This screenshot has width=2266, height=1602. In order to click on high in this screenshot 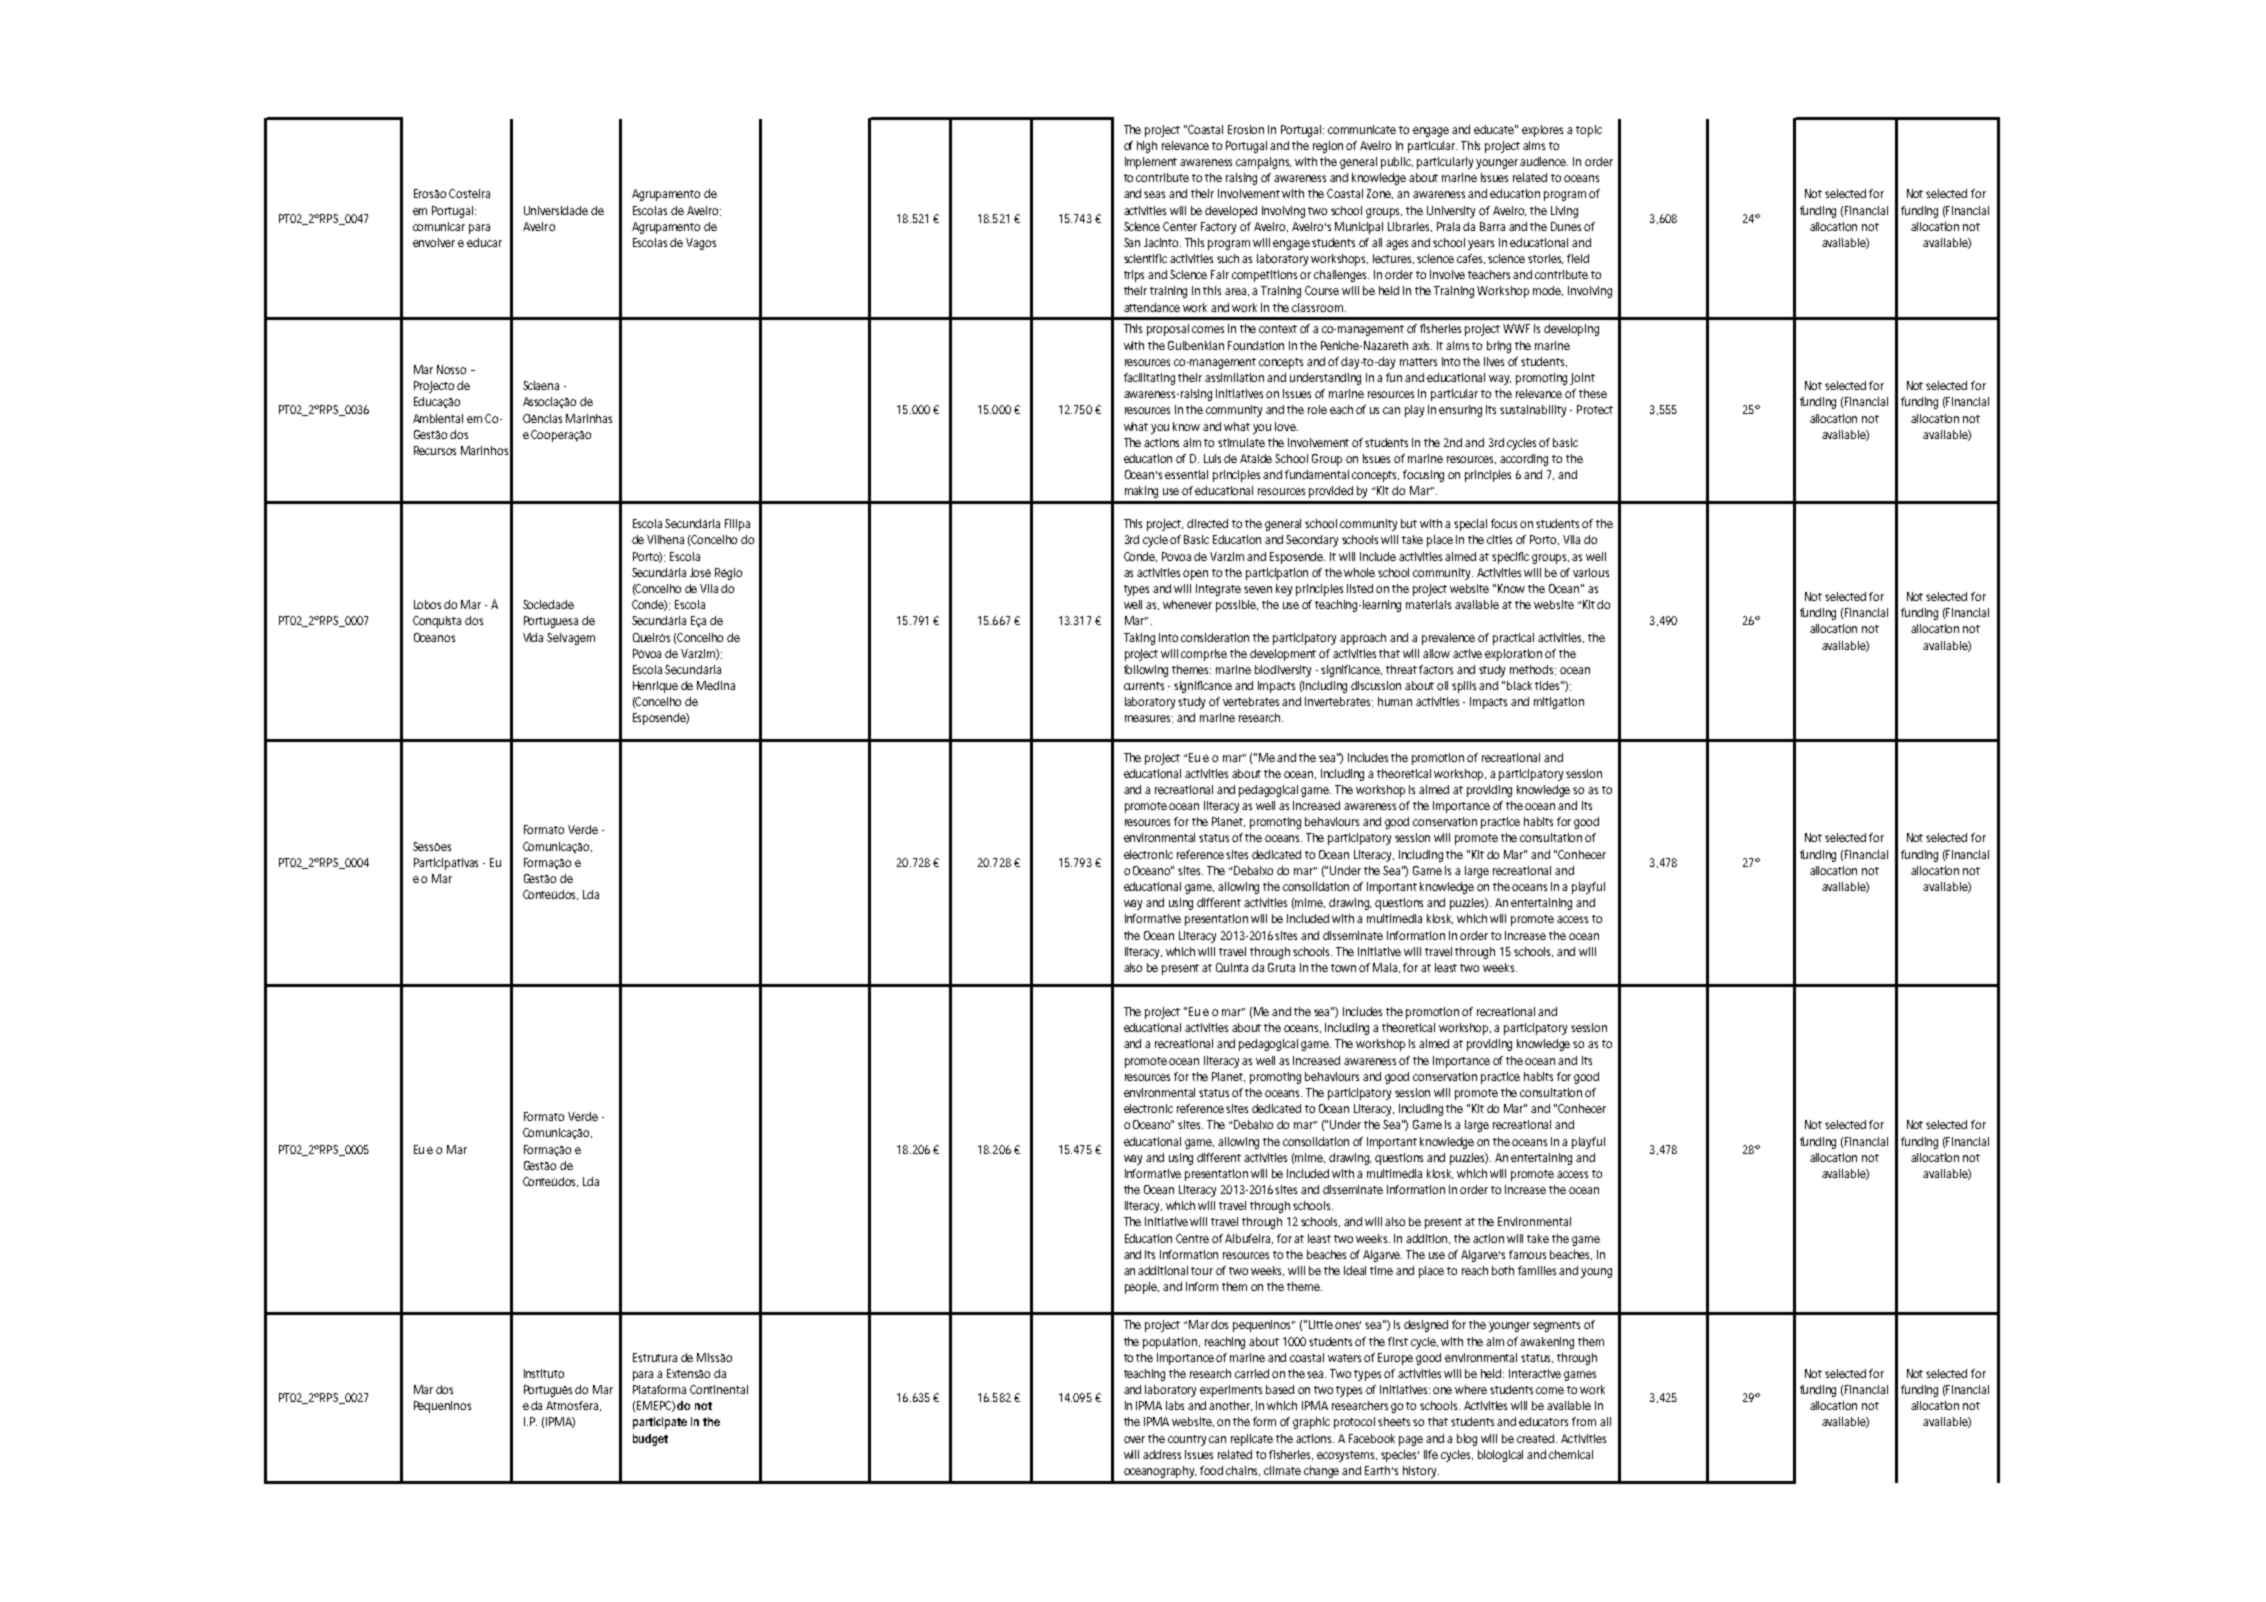, I will do `click(1147, 147)`.
